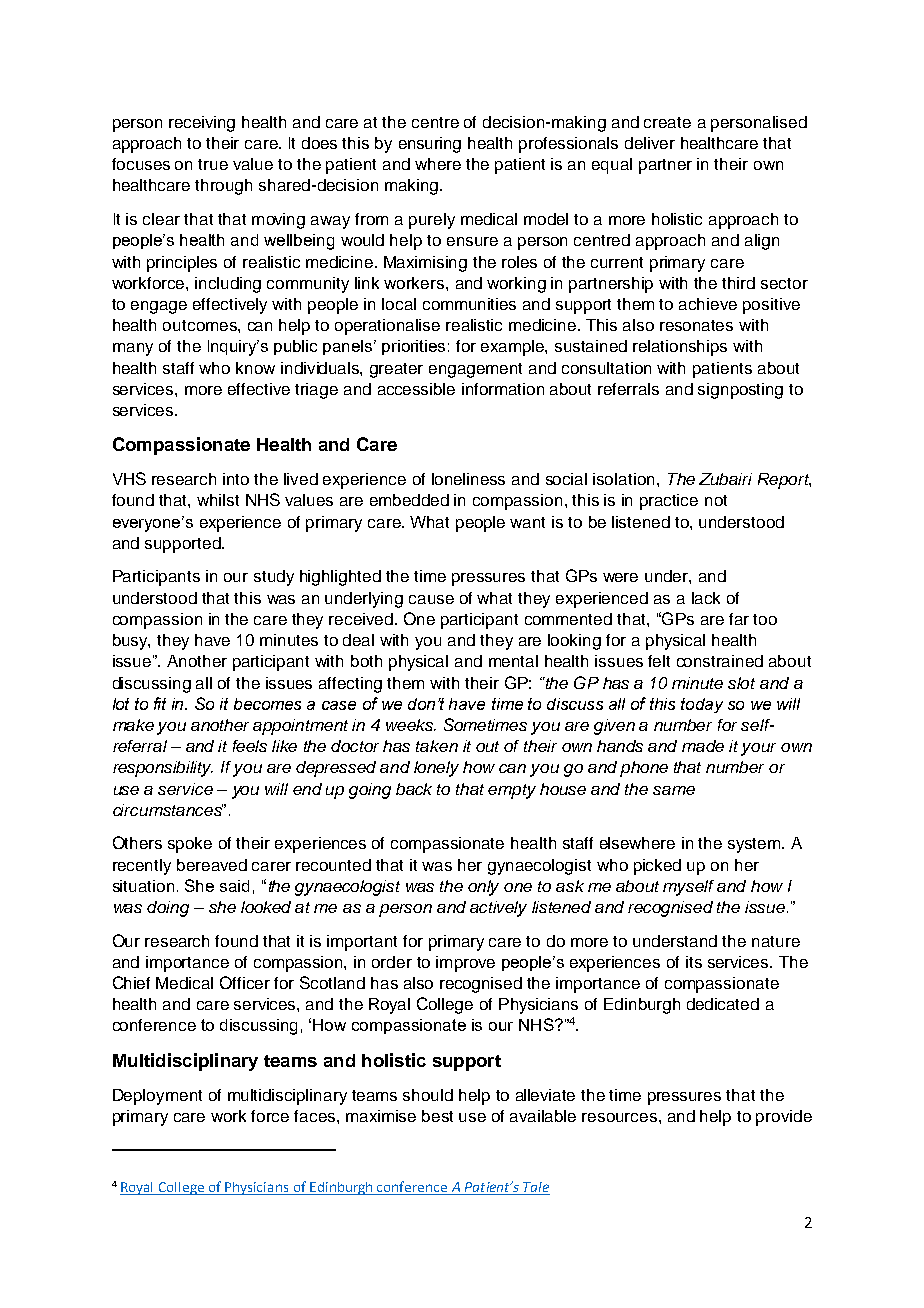 The height and width of the document is (1308, 924). I want to click on ensuring, so click(430, 145).
